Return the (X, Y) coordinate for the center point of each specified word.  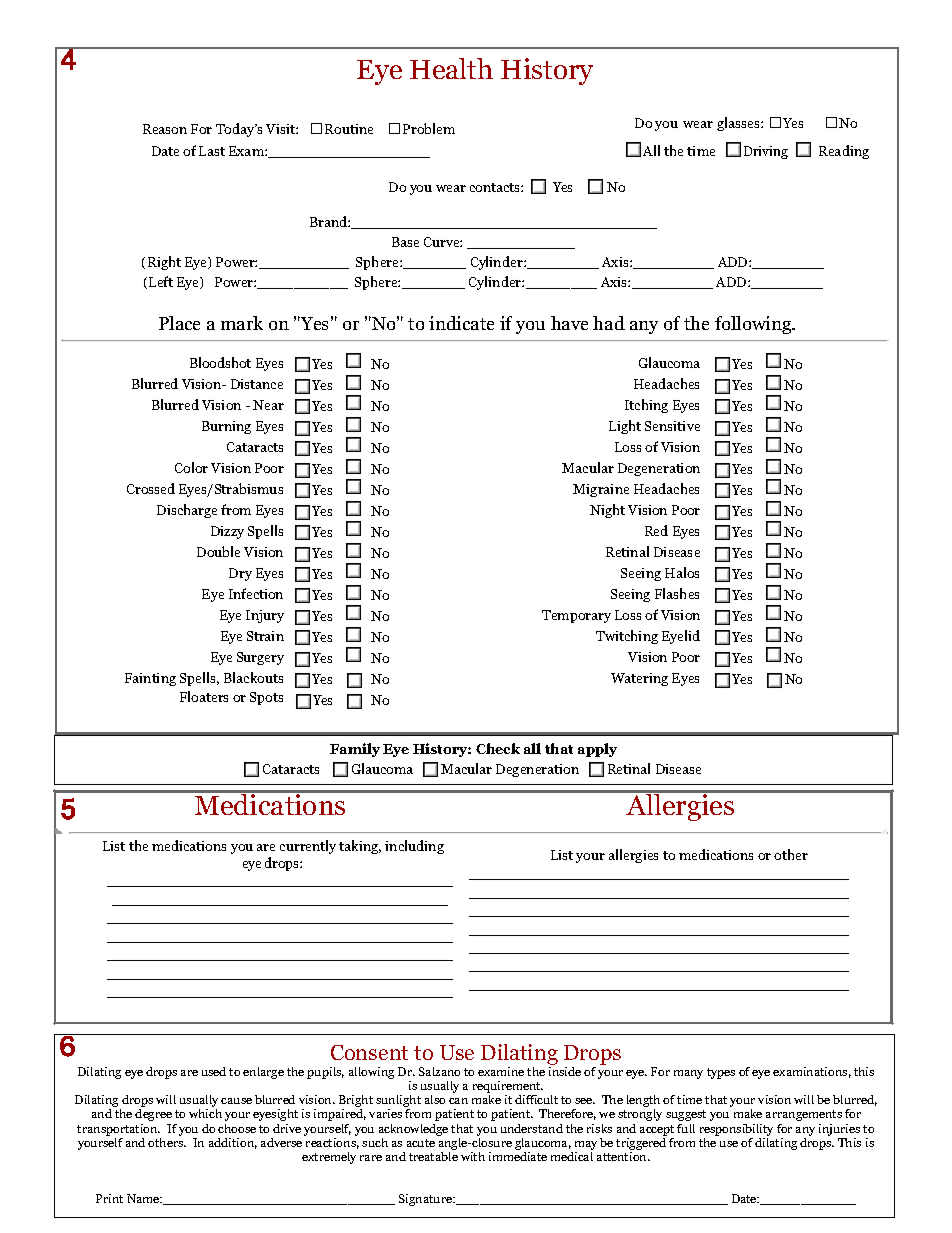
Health (451, 68)
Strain (265, 636)
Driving (766, 152)
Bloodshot (220, 362)
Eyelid (681, 637)
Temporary (576, 616)
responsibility (736, 1130)
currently (308, 847)
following (754, 325)
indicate (461, 323)
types (721, 1073)
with (473, 1156)
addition (233, 1143)
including (414, 847)
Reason (165, 129)
